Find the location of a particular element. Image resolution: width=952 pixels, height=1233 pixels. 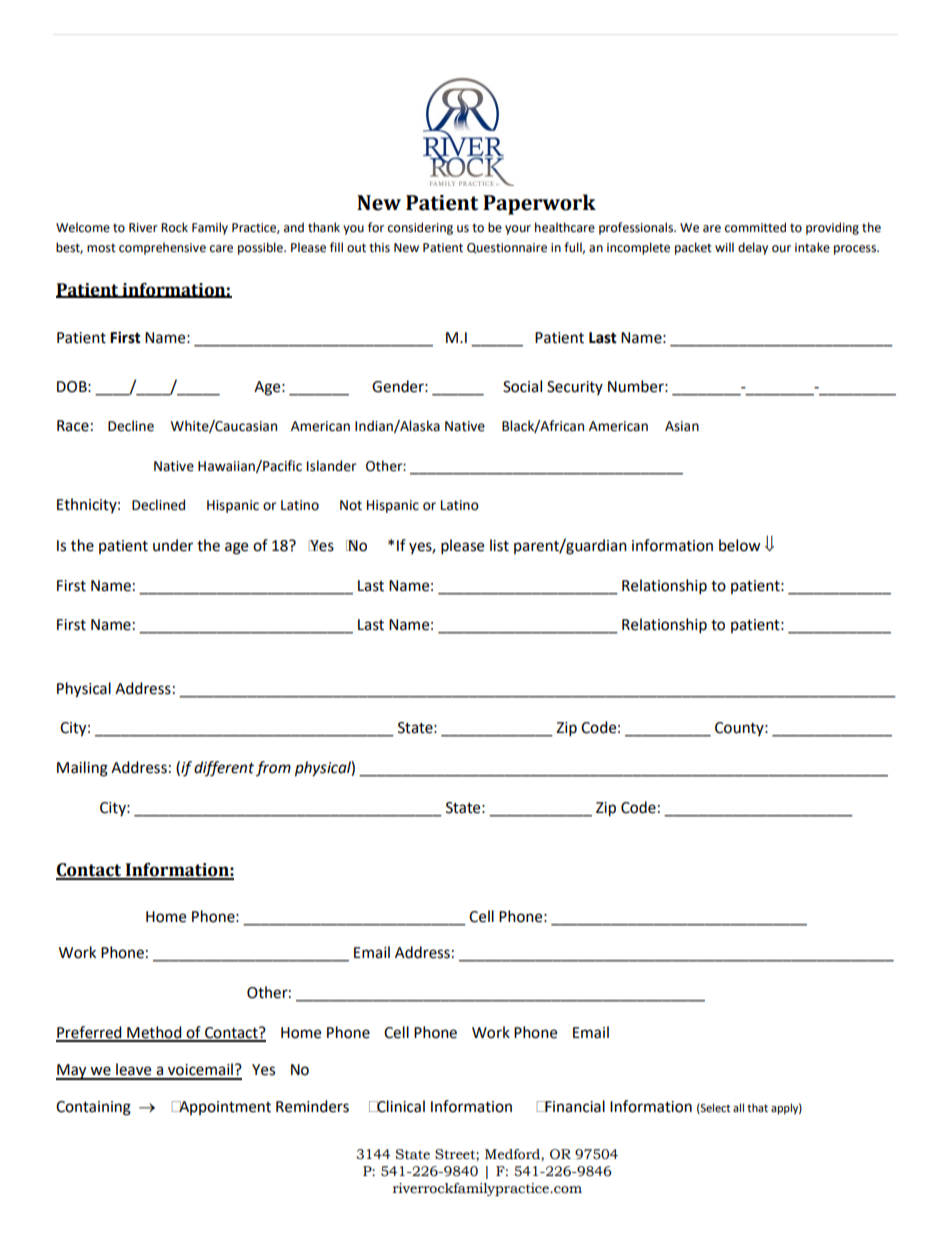

list is located at coordinates (499, 545).
